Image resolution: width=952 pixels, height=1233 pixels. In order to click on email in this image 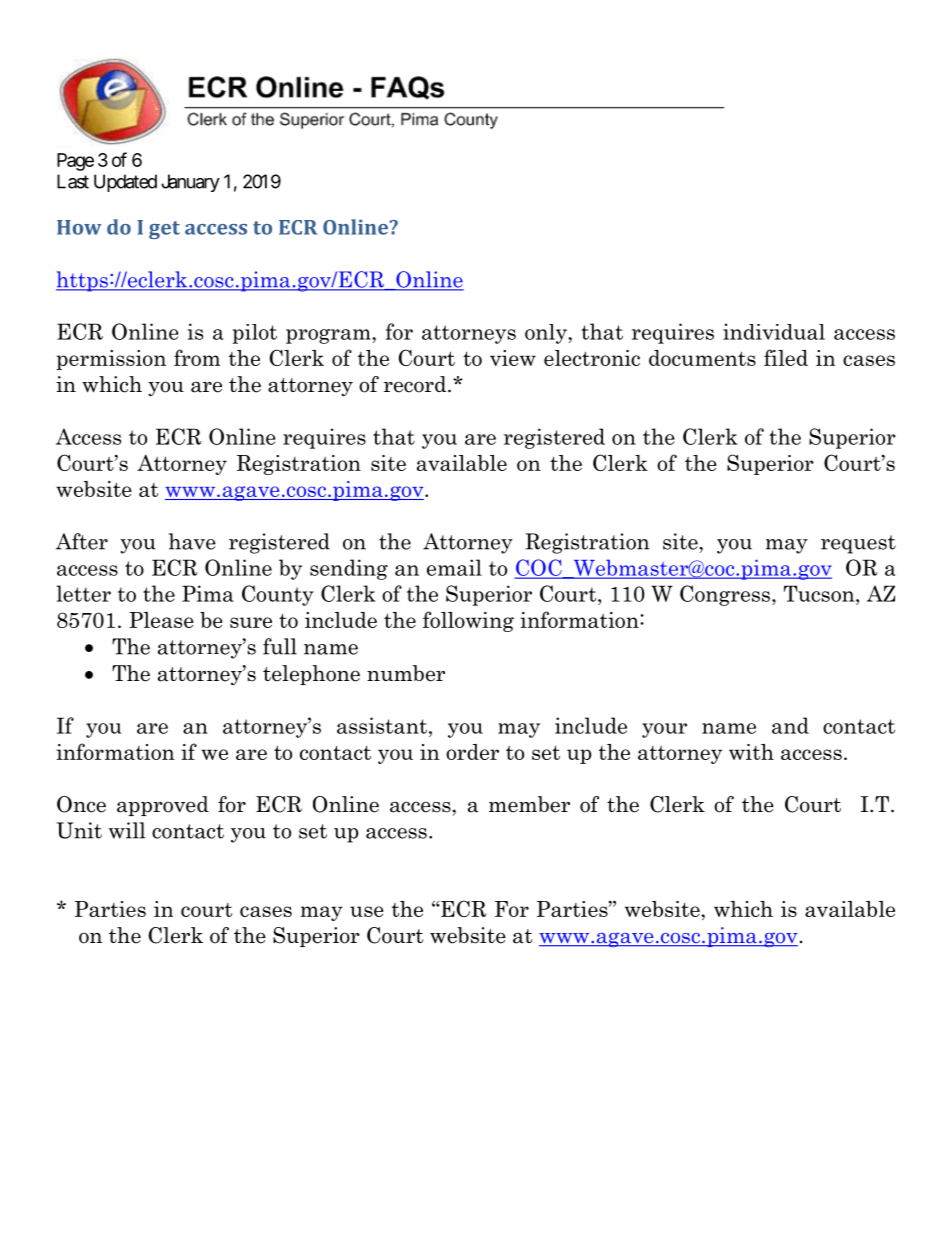, I will do `click(454, 567)`.
